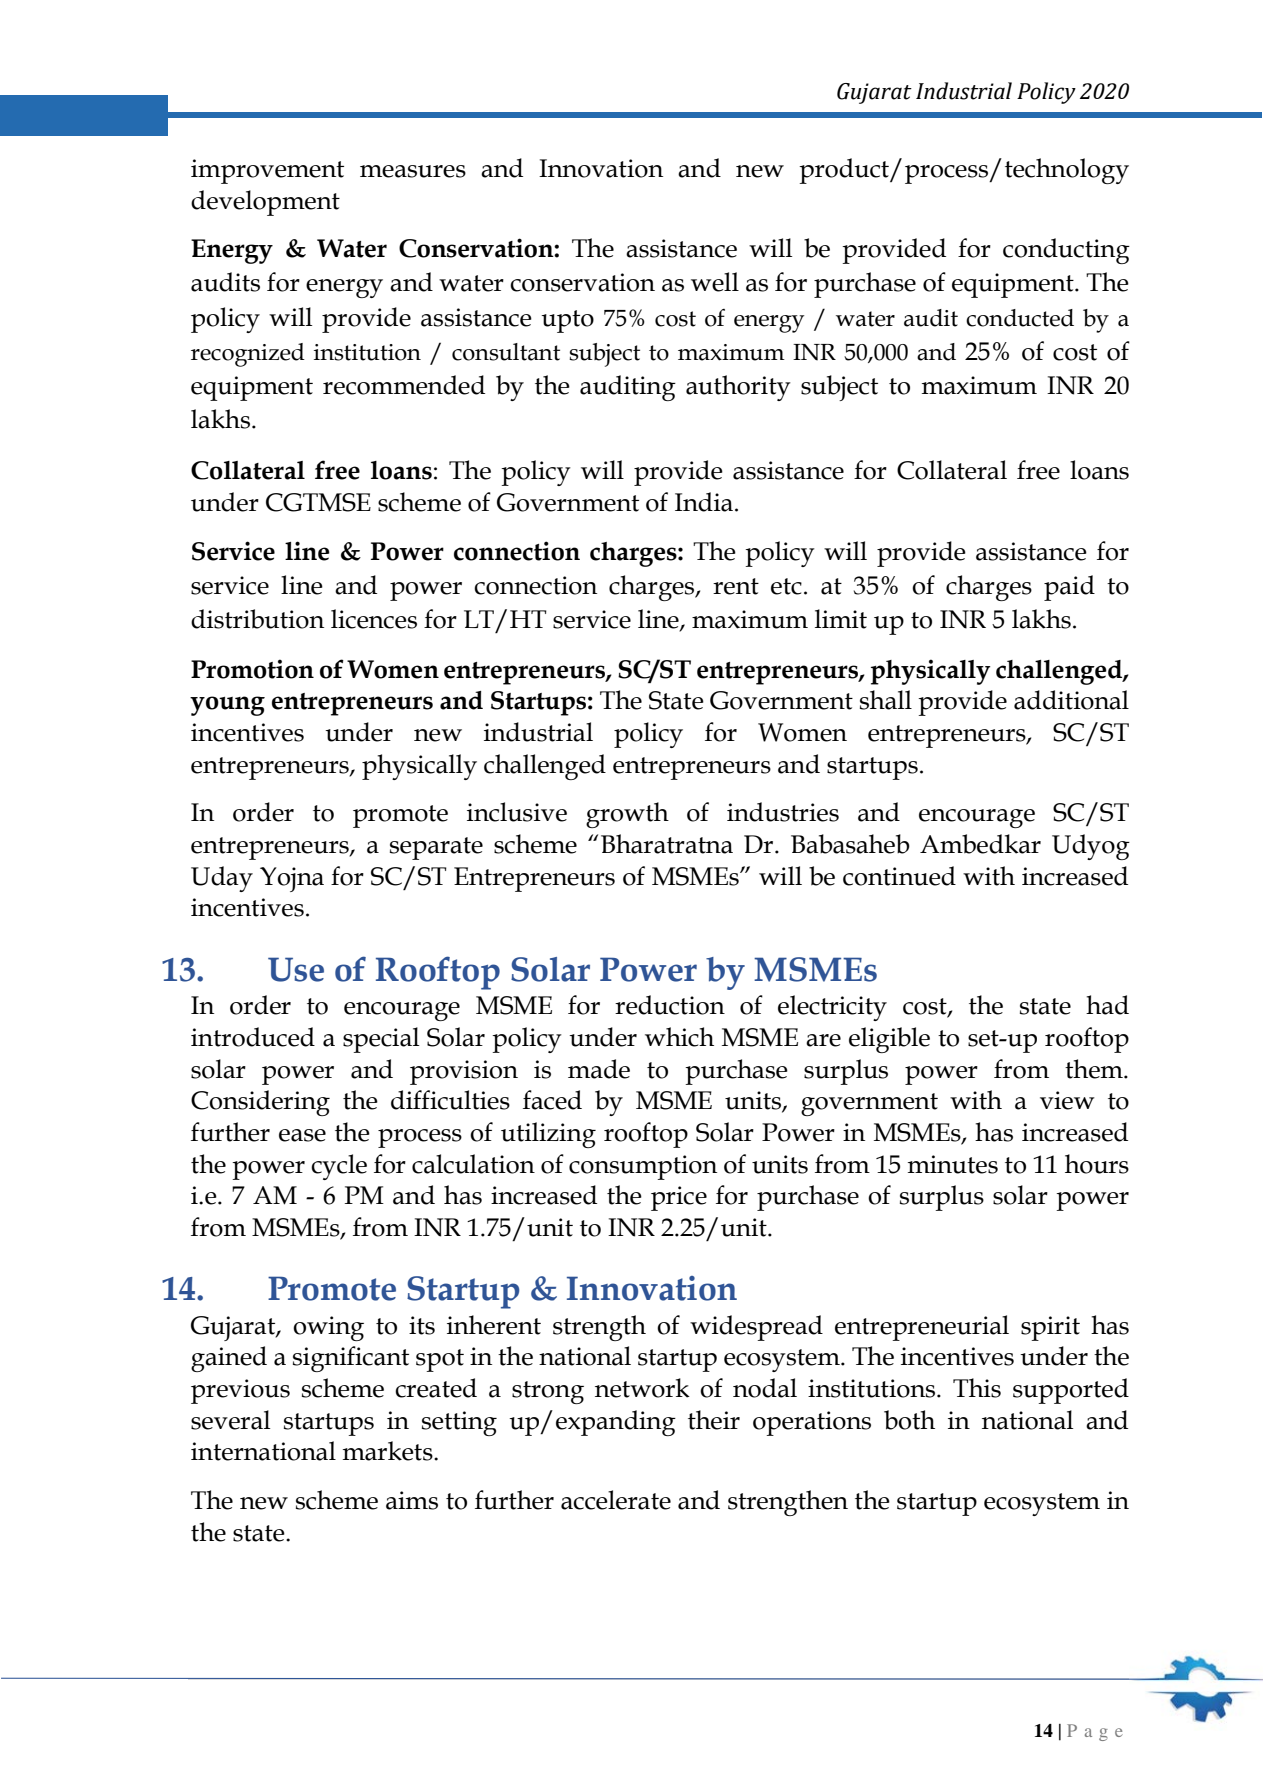 This image has height=1786, width=1263. What do you see at coordinates (1066, 251) in the image?
I see `conducting` at bounding box center [1066, 251].
